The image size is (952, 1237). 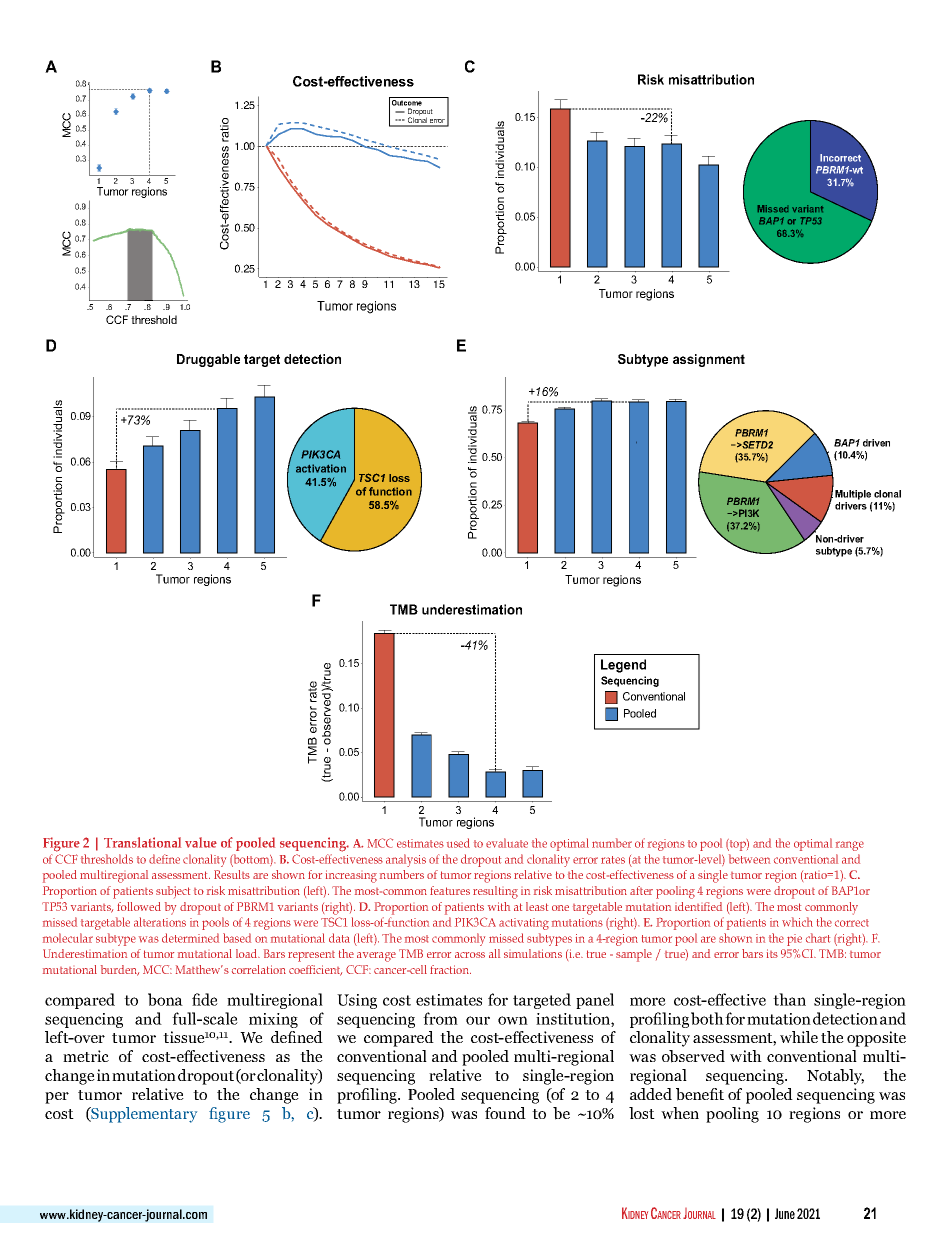 I want to click on assignment, so click(x=709, y=360).
